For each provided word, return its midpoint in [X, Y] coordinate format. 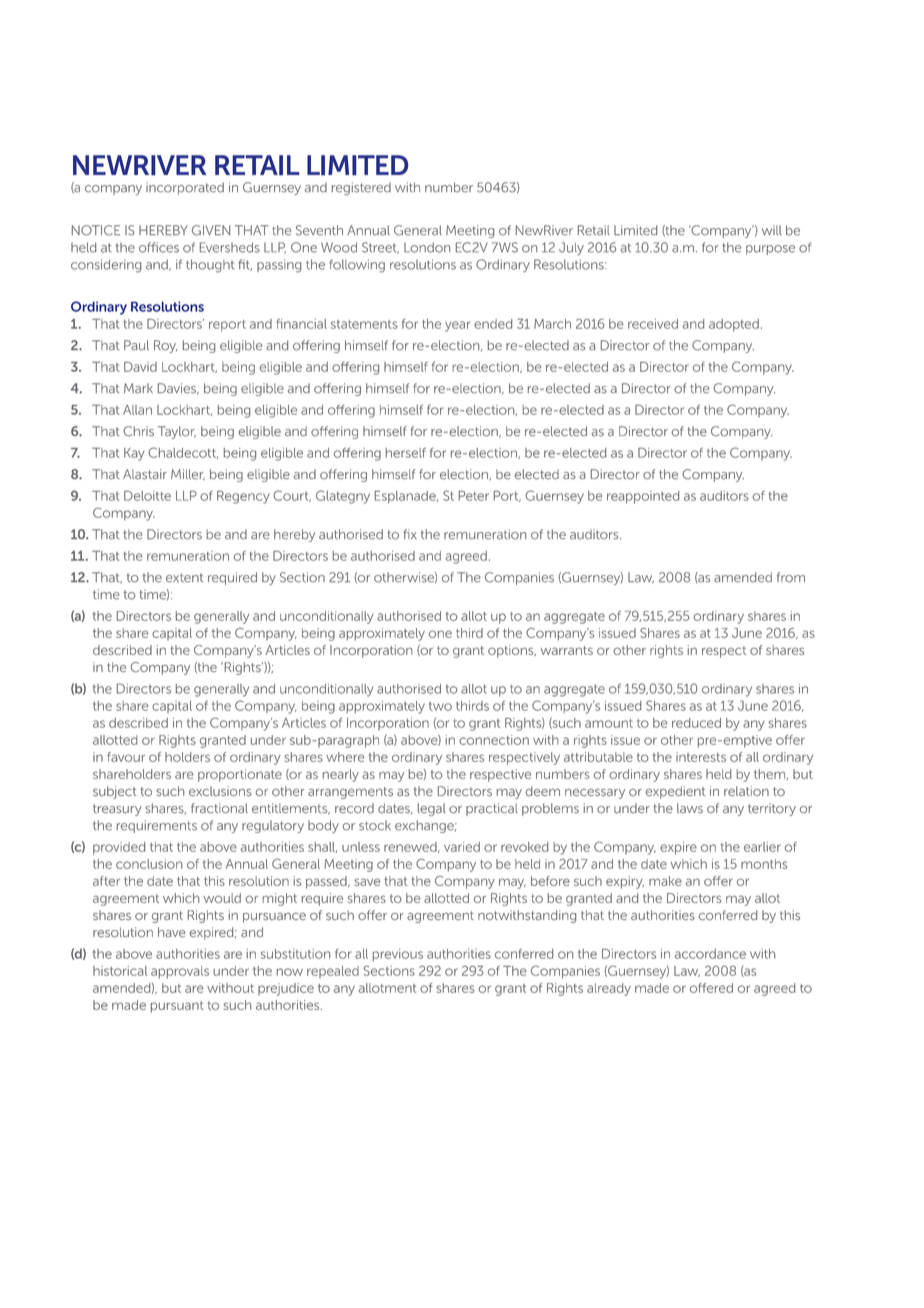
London [427, 247]
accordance [710, 954]
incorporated [185, 188]
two [440, 706]
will [772, 230]
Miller [188, 475]
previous [398, 955]
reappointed [643, 497]
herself [406, 453]
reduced [696, 723]
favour [126, 757]
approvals [180, 972]
